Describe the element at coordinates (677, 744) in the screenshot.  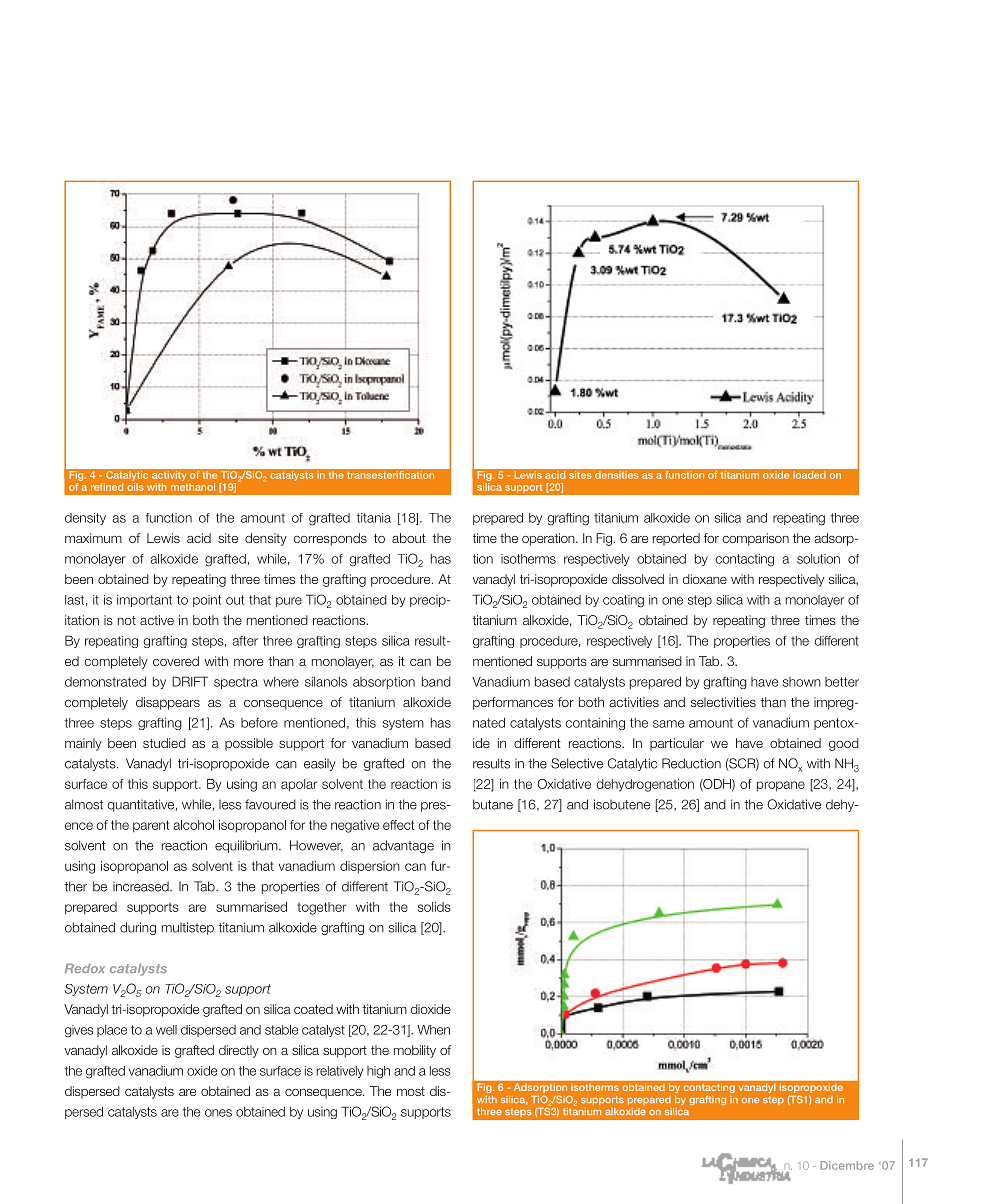
I see `particular` at that location.
